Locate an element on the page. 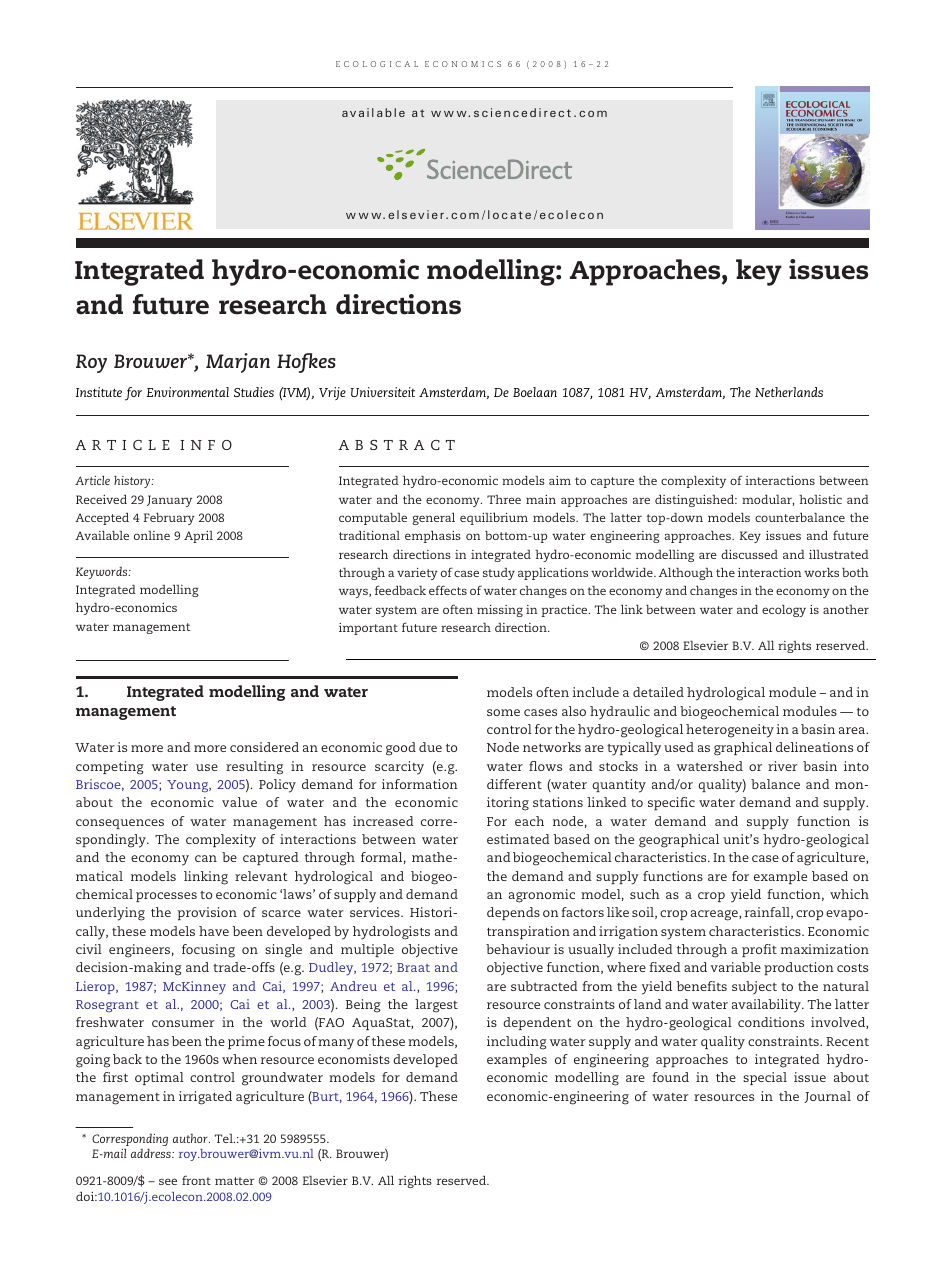 The width and height of the page is (952, 1270). competing is located at coordinates (110, 768).
